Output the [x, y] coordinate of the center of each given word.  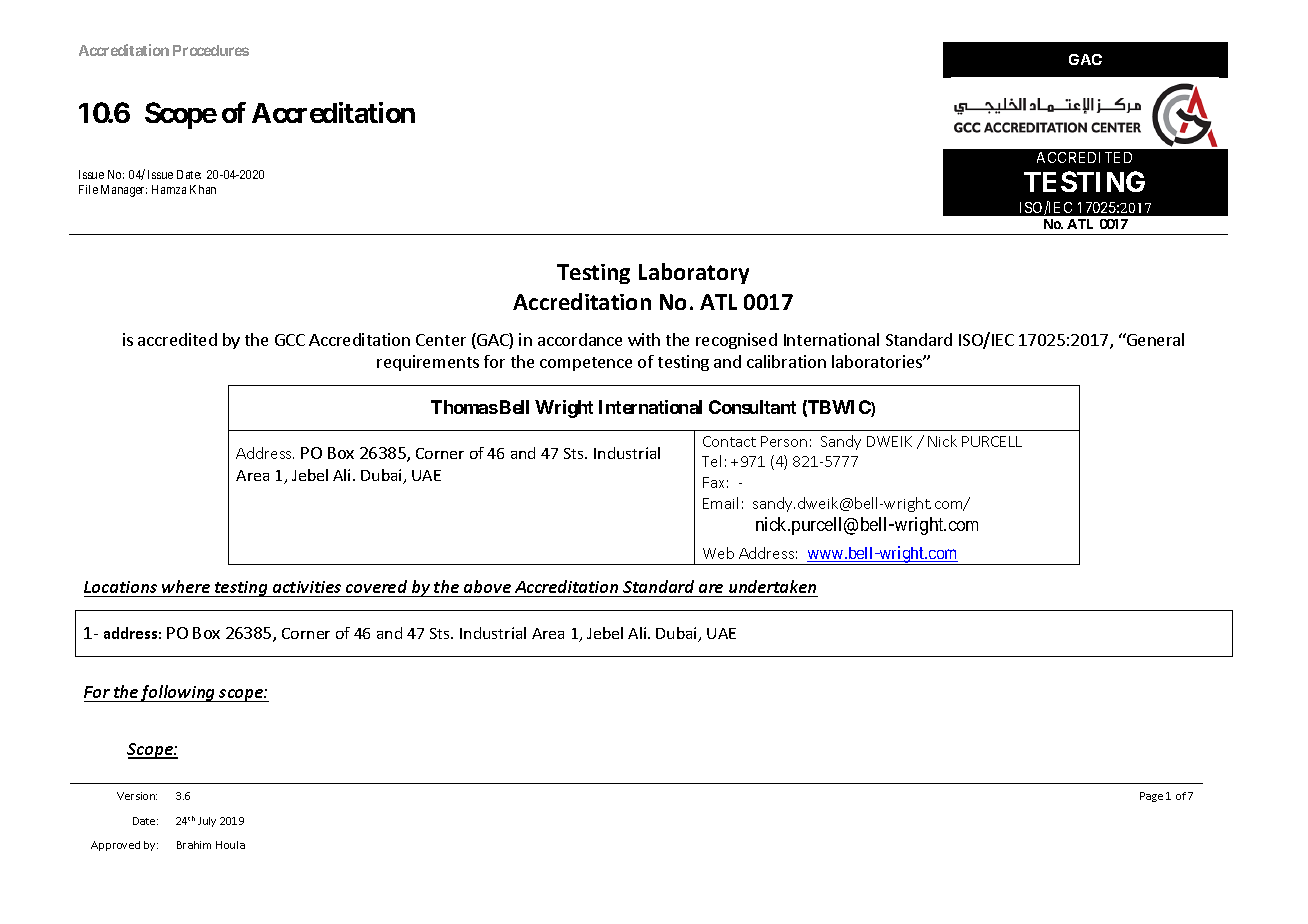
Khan [203, 189]
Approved [115, 846]
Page [1151, 797]
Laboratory [694, 273]
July [207, 822]
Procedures [211, 50]
